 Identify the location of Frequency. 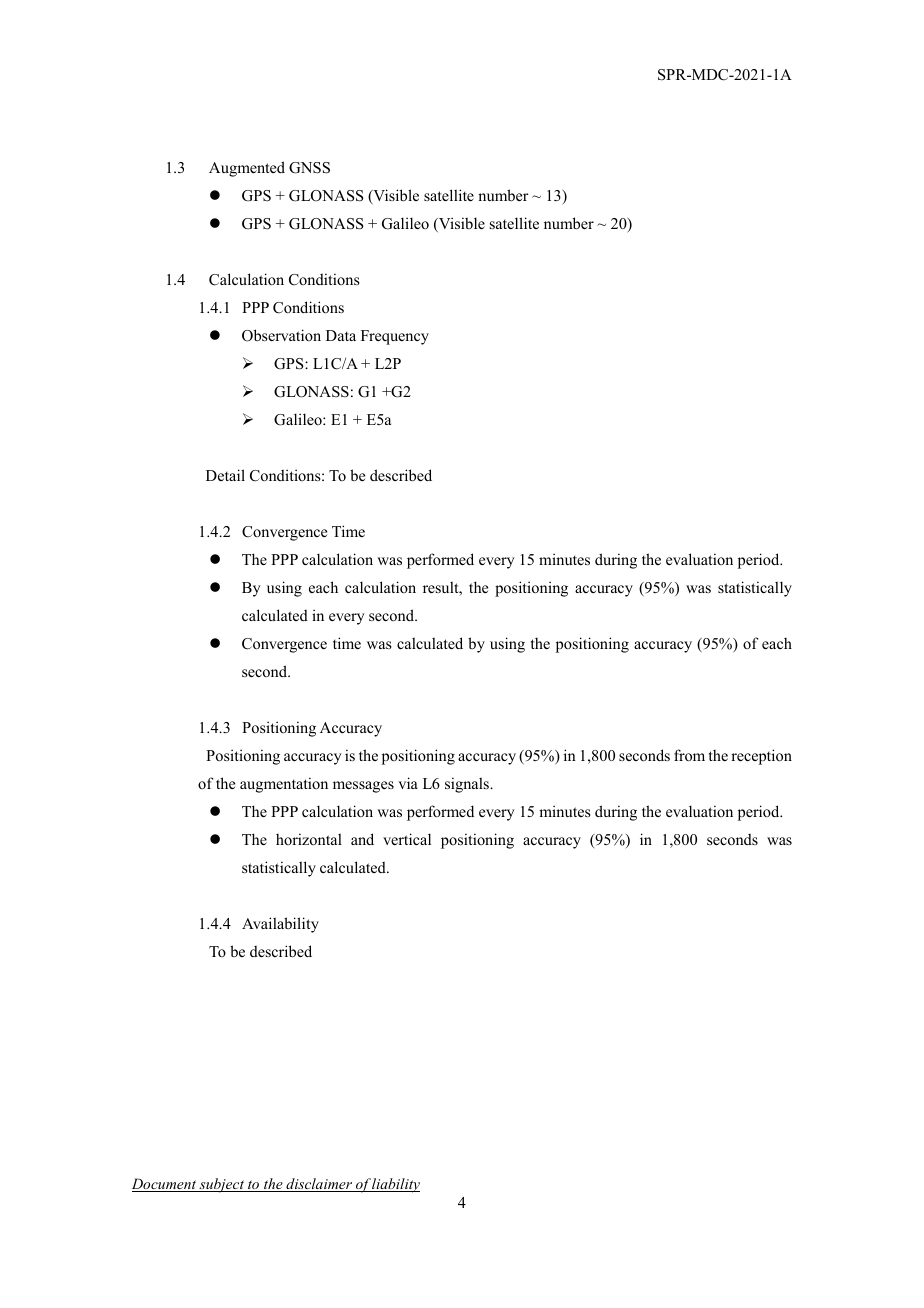
(395, 337).
